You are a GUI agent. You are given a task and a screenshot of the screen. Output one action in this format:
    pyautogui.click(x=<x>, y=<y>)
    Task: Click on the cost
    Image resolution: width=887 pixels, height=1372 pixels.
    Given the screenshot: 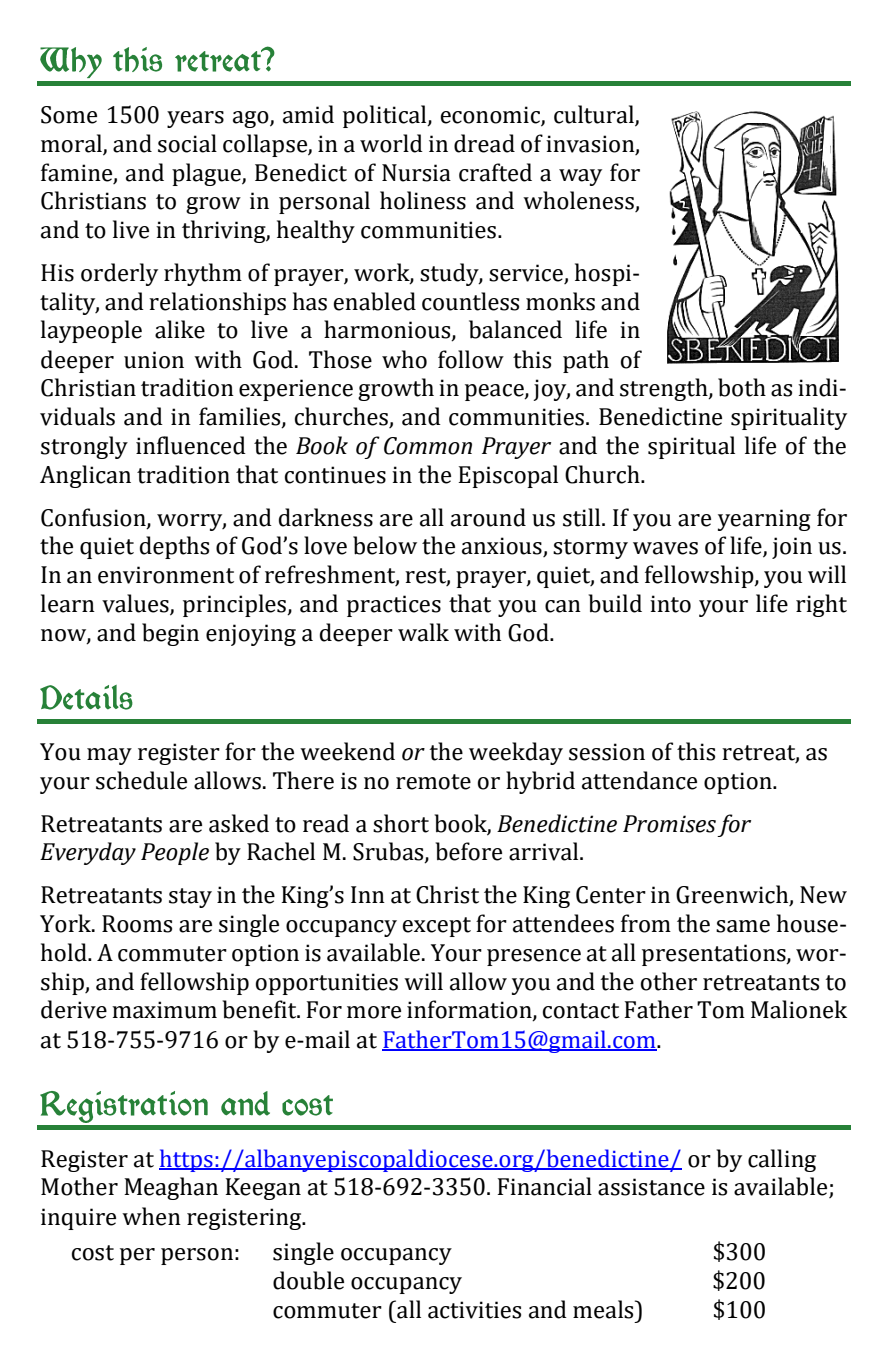 What is the action you would take?
    pyautogui.click(x=93, y=1253)
